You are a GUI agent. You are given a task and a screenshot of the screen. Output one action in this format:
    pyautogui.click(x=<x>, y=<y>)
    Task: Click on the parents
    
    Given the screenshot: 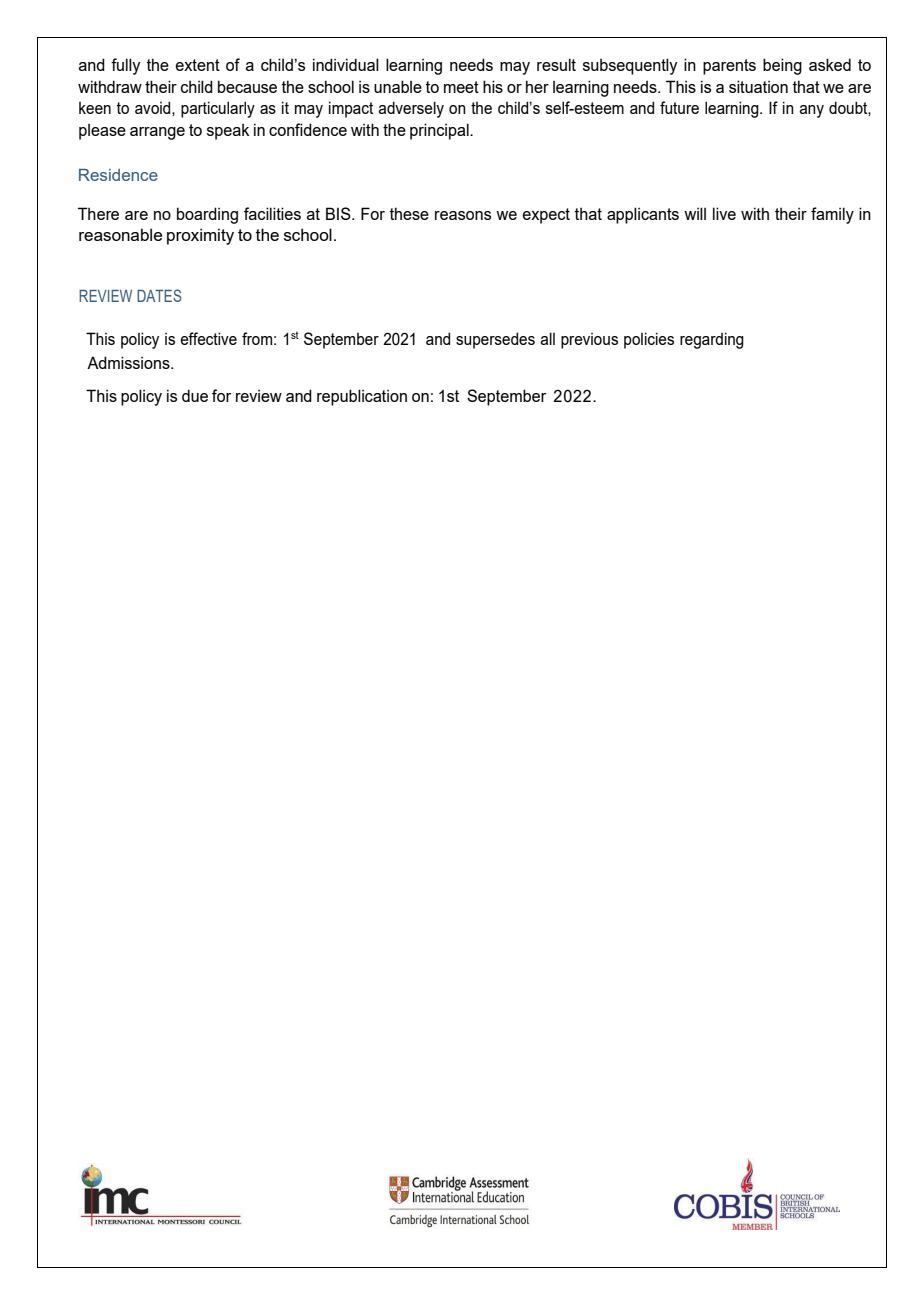 What is the action you would take?
    pyautogui.click(x=729, y=67)
